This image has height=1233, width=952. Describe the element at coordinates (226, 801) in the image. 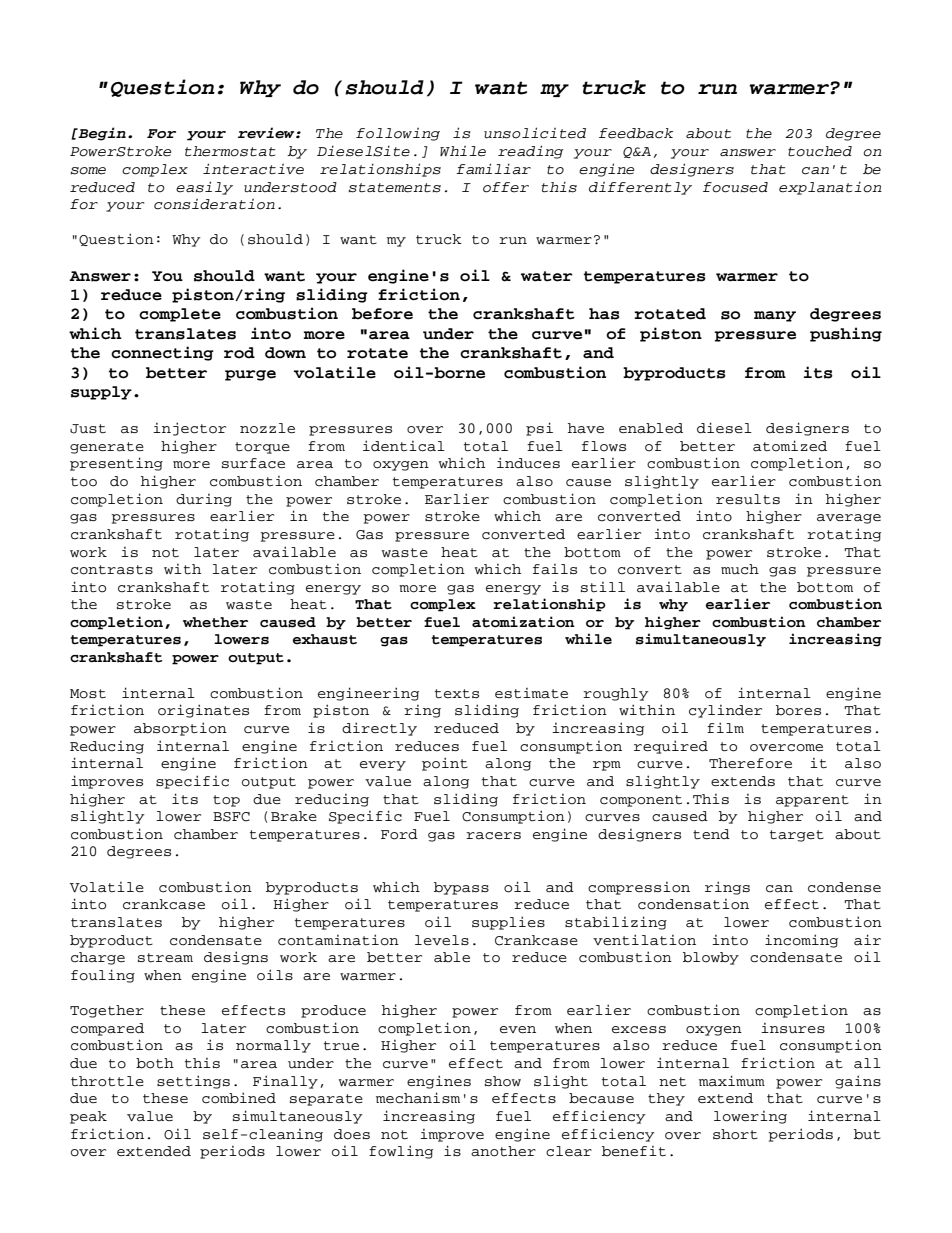

I see `top` at that location.
